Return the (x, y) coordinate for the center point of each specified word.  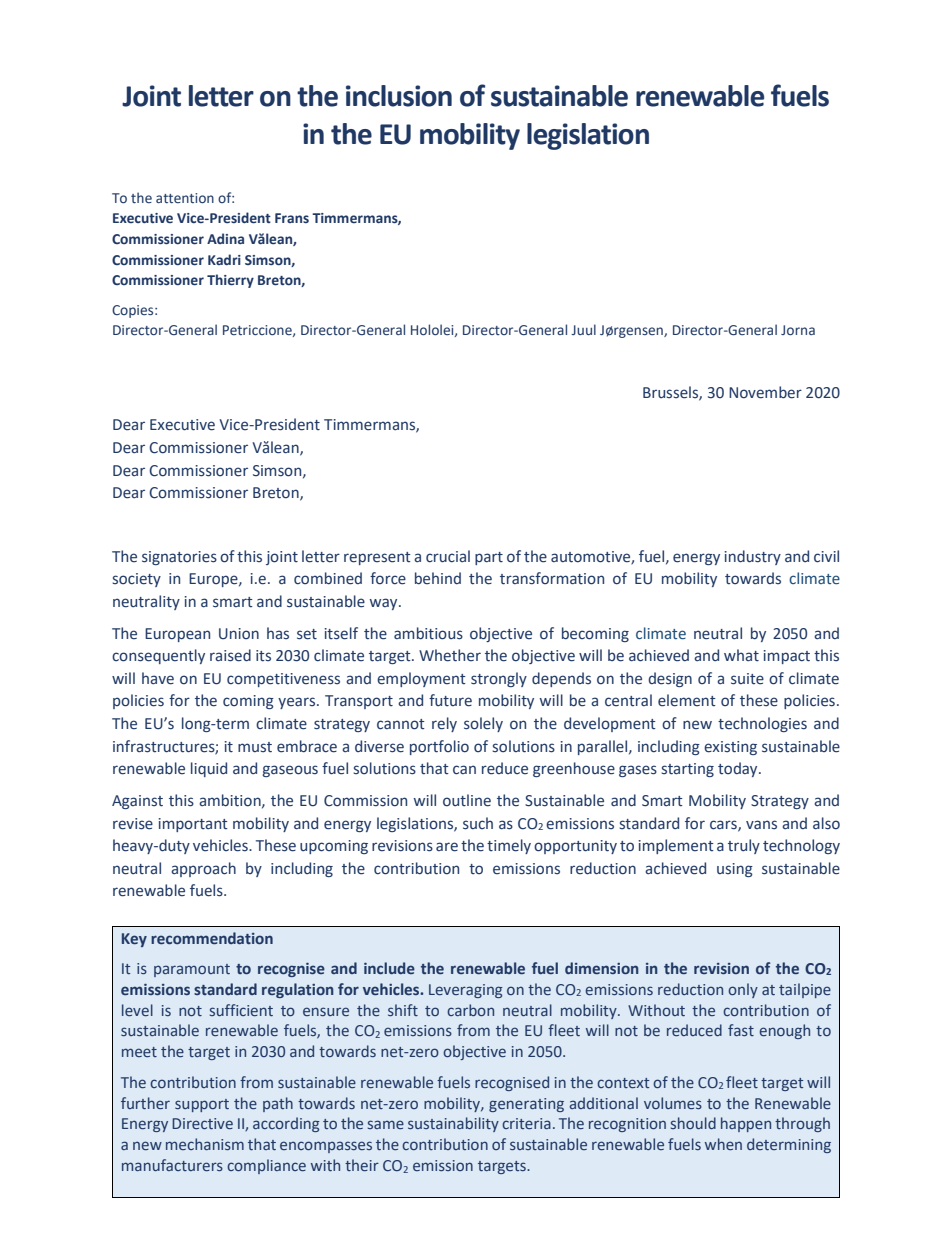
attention (185, 198)
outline (467, 800)
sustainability (453, 1124)
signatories (179, 558)
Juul (583, 329)
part (489, 558)
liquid (209, 769)
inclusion (399, 96)
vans (761, 825)
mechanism (205, 1144)
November (765, 392)
